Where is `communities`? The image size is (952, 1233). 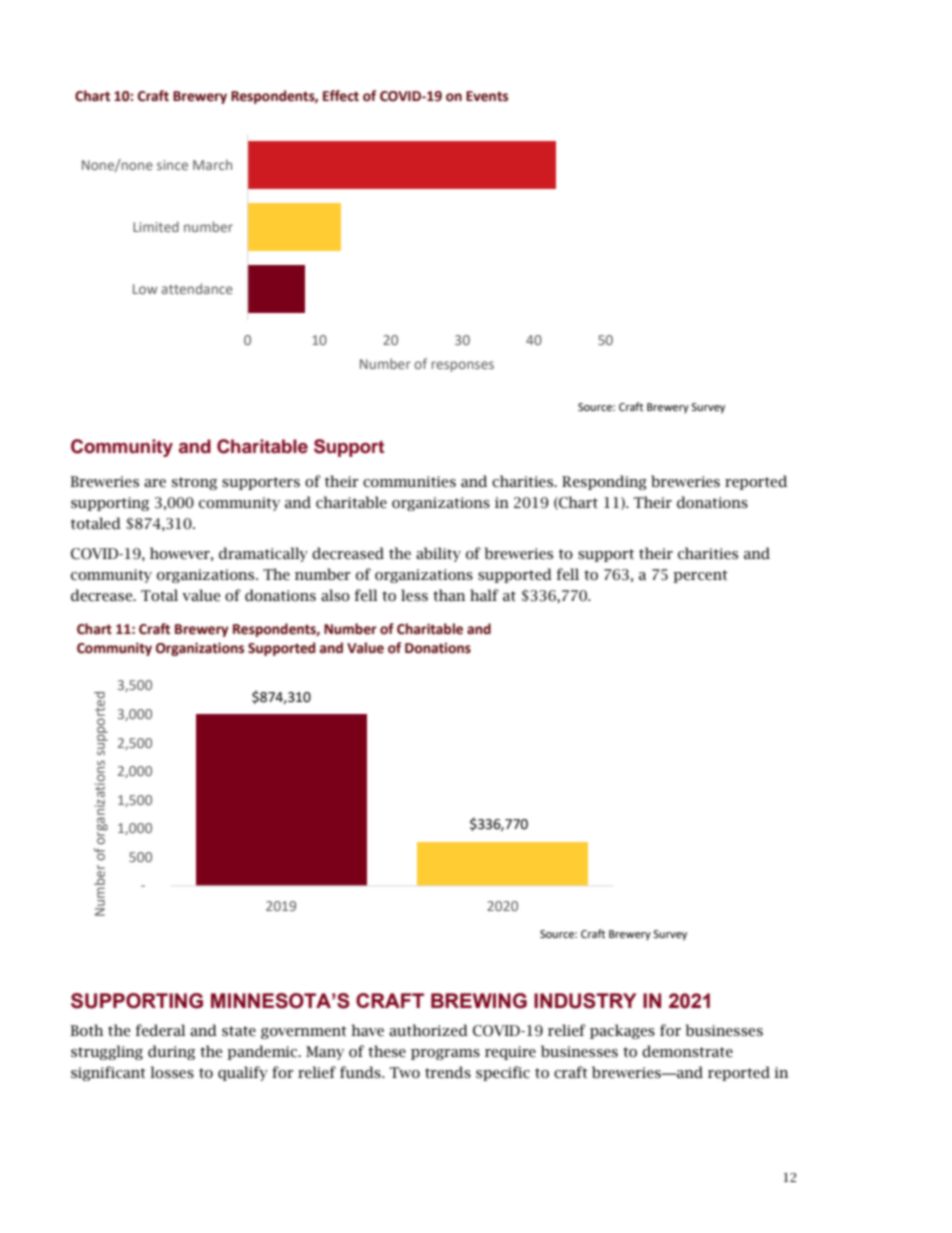 communities is located at coordinates (409, 482).
